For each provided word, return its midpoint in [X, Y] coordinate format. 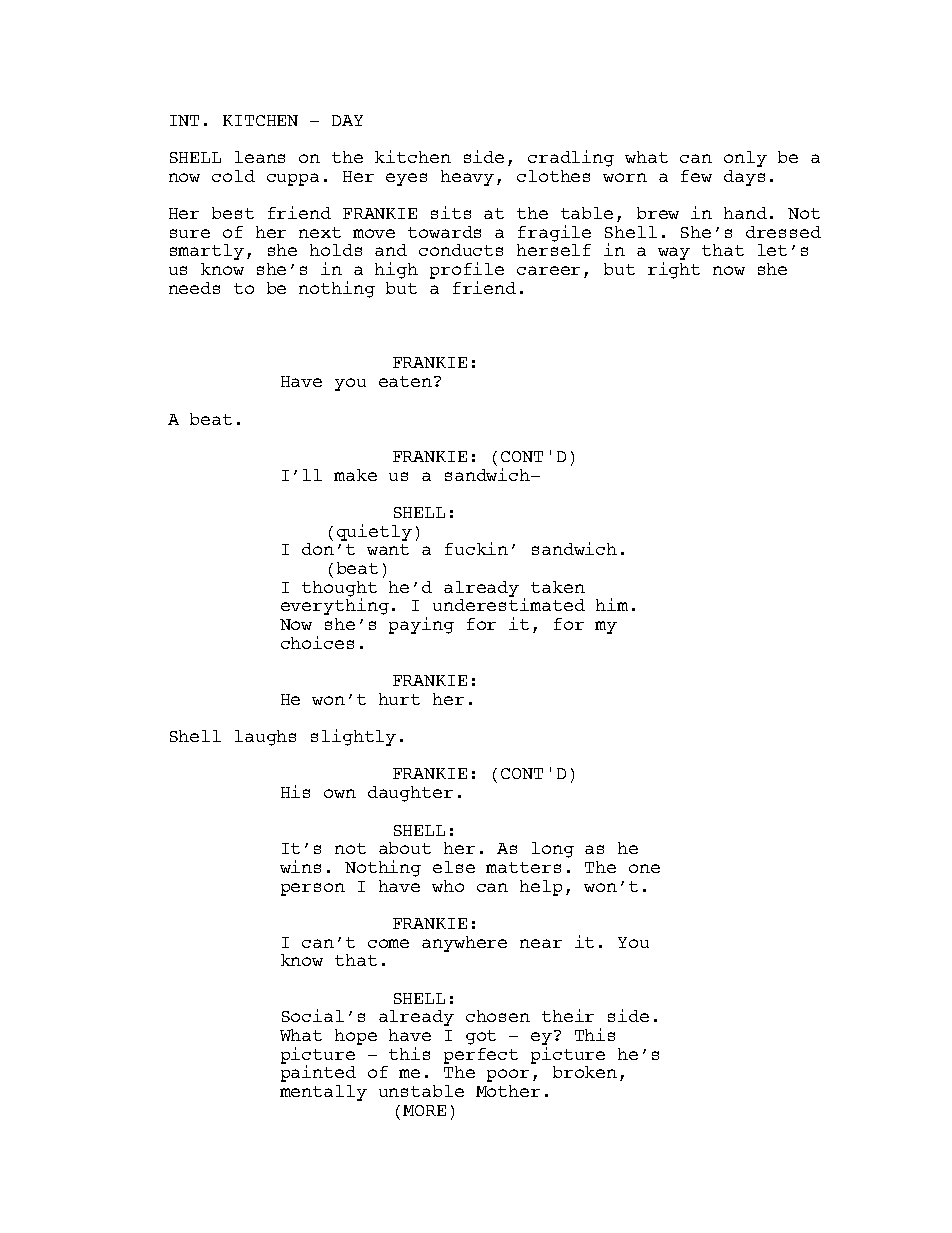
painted [318, 1073]
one [644, 868]
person [313, 889]
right [674, 270]
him [612, 604]
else [454, 867]
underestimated [509, 604]
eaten [407, 381]
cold [233, 176]
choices [317, 642]
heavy [467, 178]
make [355, 475]
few [696, 176]
